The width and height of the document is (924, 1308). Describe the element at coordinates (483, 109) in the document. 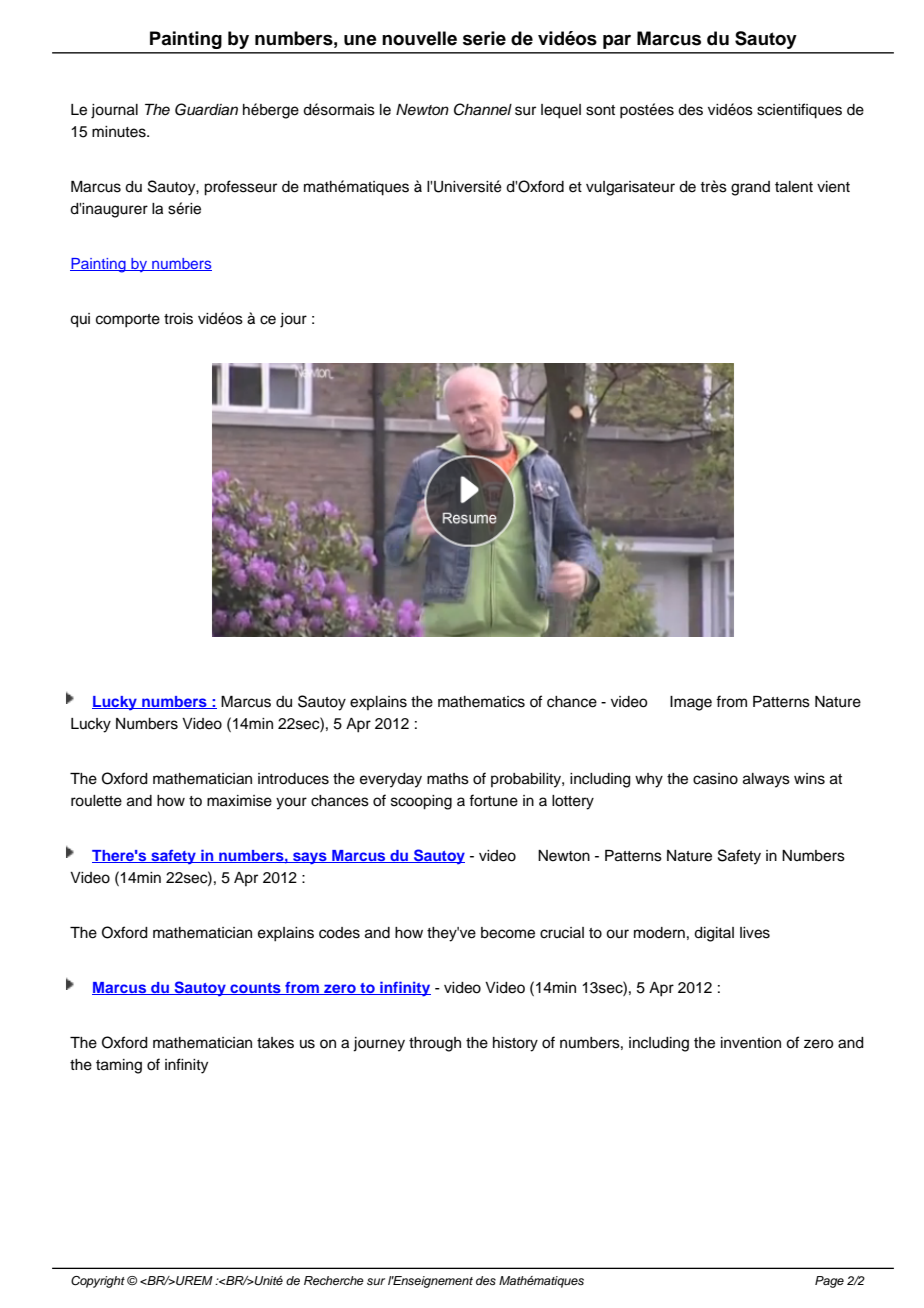

I see `Channel` at that location.
